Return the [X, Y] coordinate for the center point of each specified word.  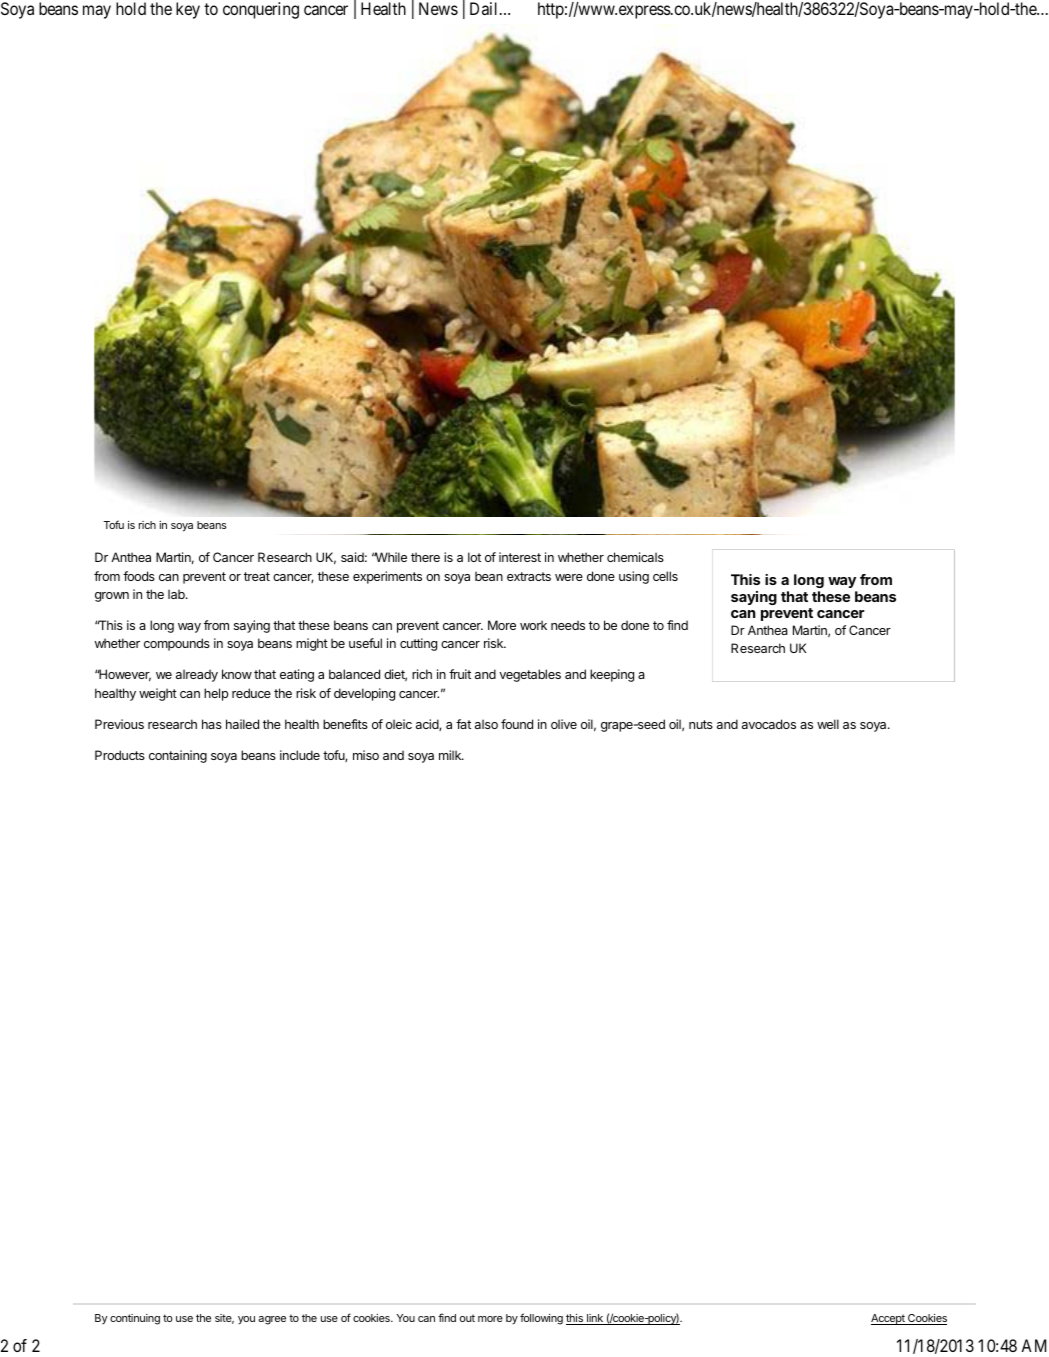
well [828, 724]
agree [272, 1320]
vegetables [530, 675]
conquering [261, 10]
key [188, 10]
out [467, 1318]
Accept [889, 1319]
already [197, 675]
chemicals [635, 557]
